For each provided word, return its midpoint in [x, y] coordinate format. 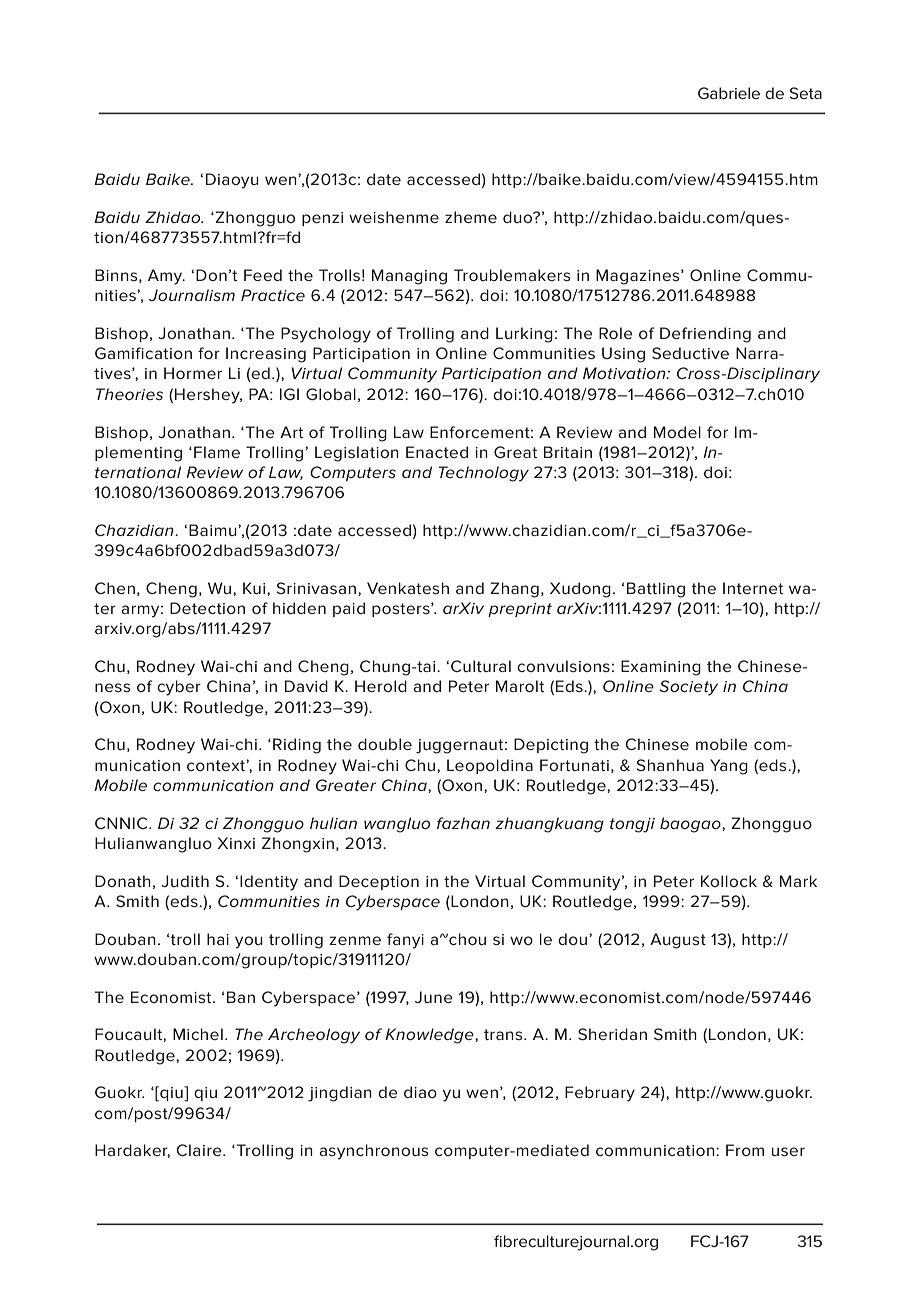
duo [519, 217]
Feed [263, 275]
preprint [520, 610]
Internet [753, 588]
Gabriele [729, 93]
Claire [200, 1150]
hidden [299, 608]
